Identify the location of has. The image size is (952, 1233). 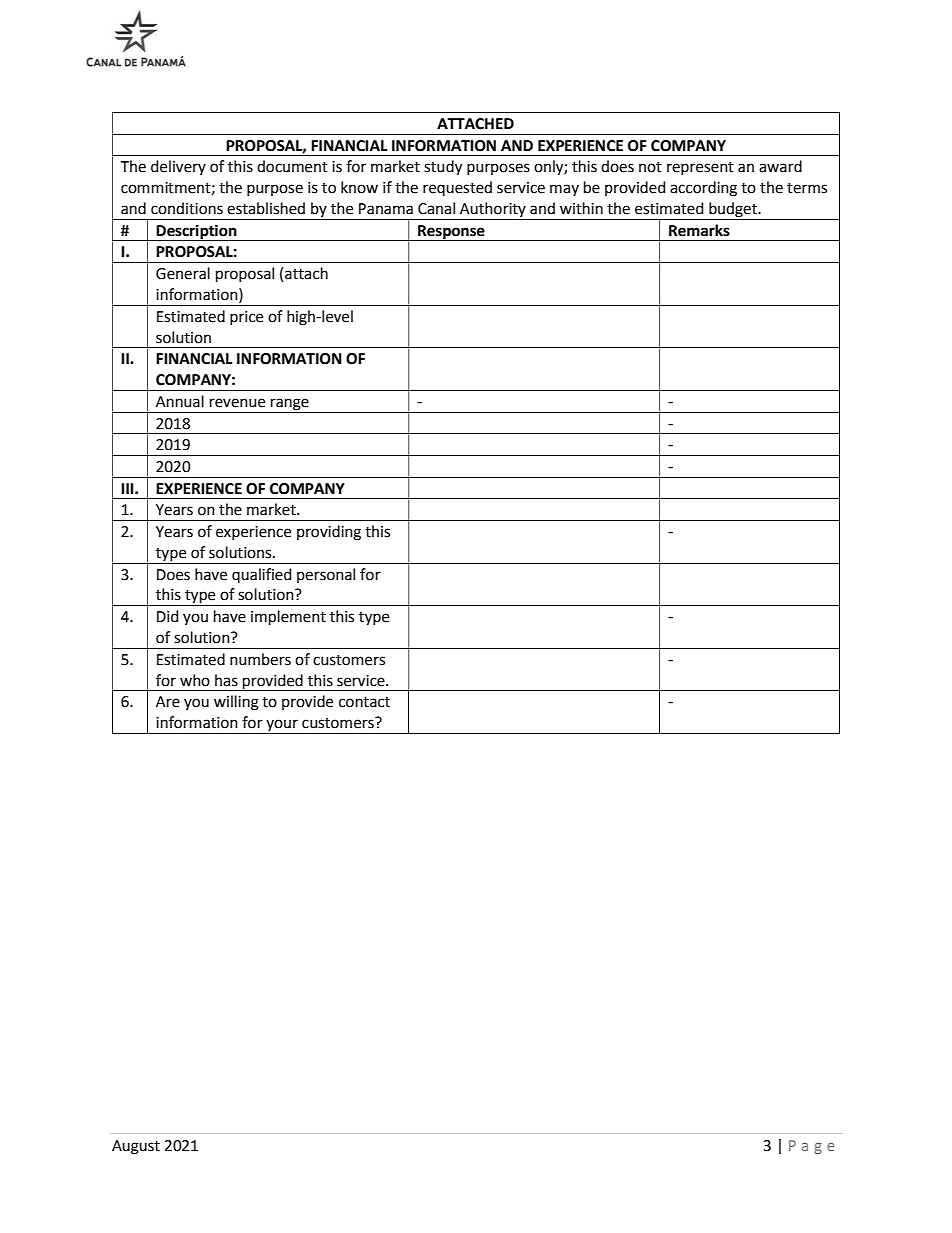
(226, 680).
